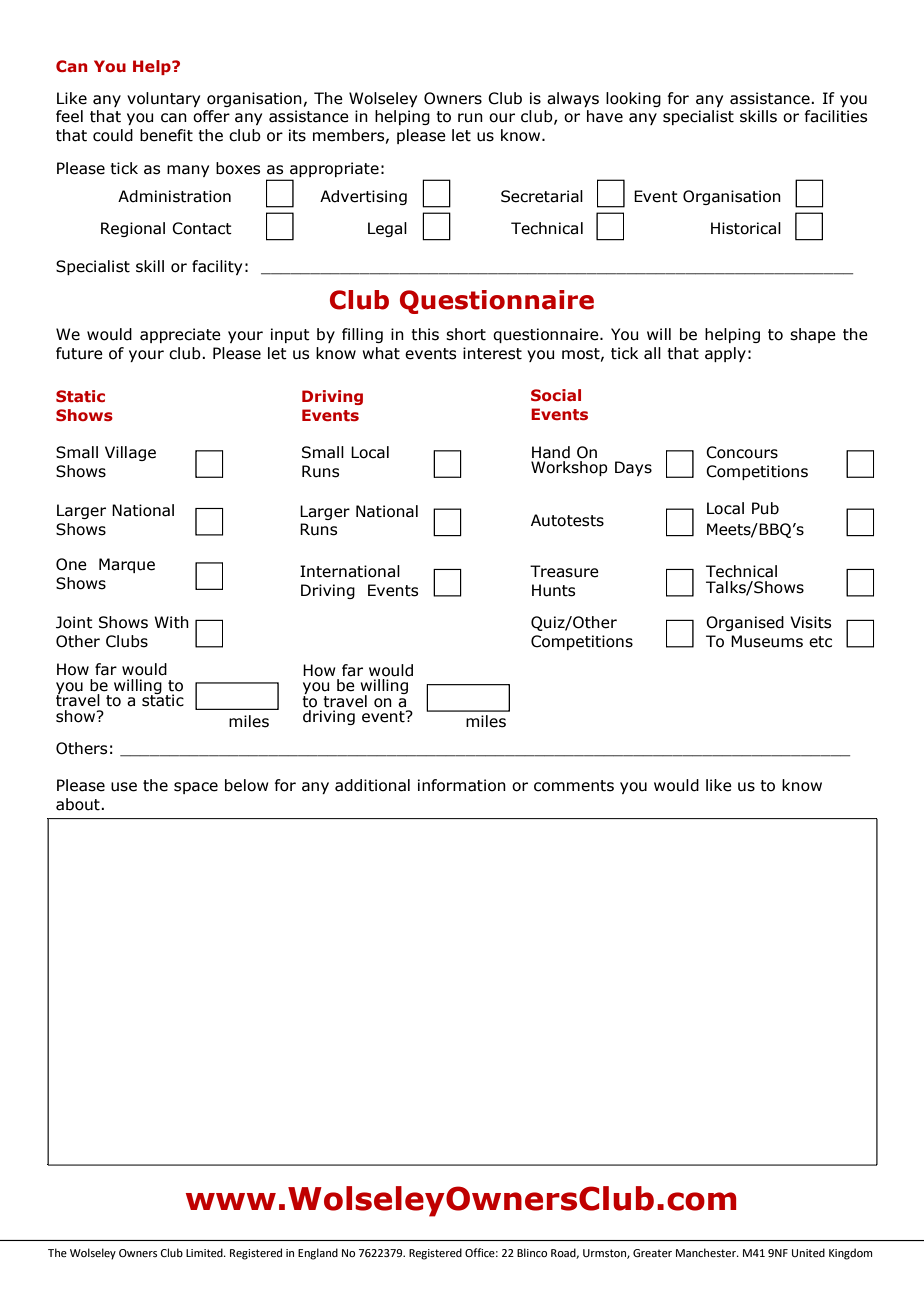 The image size is (924, 1308). Describe the element at coordinates (574, 786) in the screenshot. I see `comments` at that location.
